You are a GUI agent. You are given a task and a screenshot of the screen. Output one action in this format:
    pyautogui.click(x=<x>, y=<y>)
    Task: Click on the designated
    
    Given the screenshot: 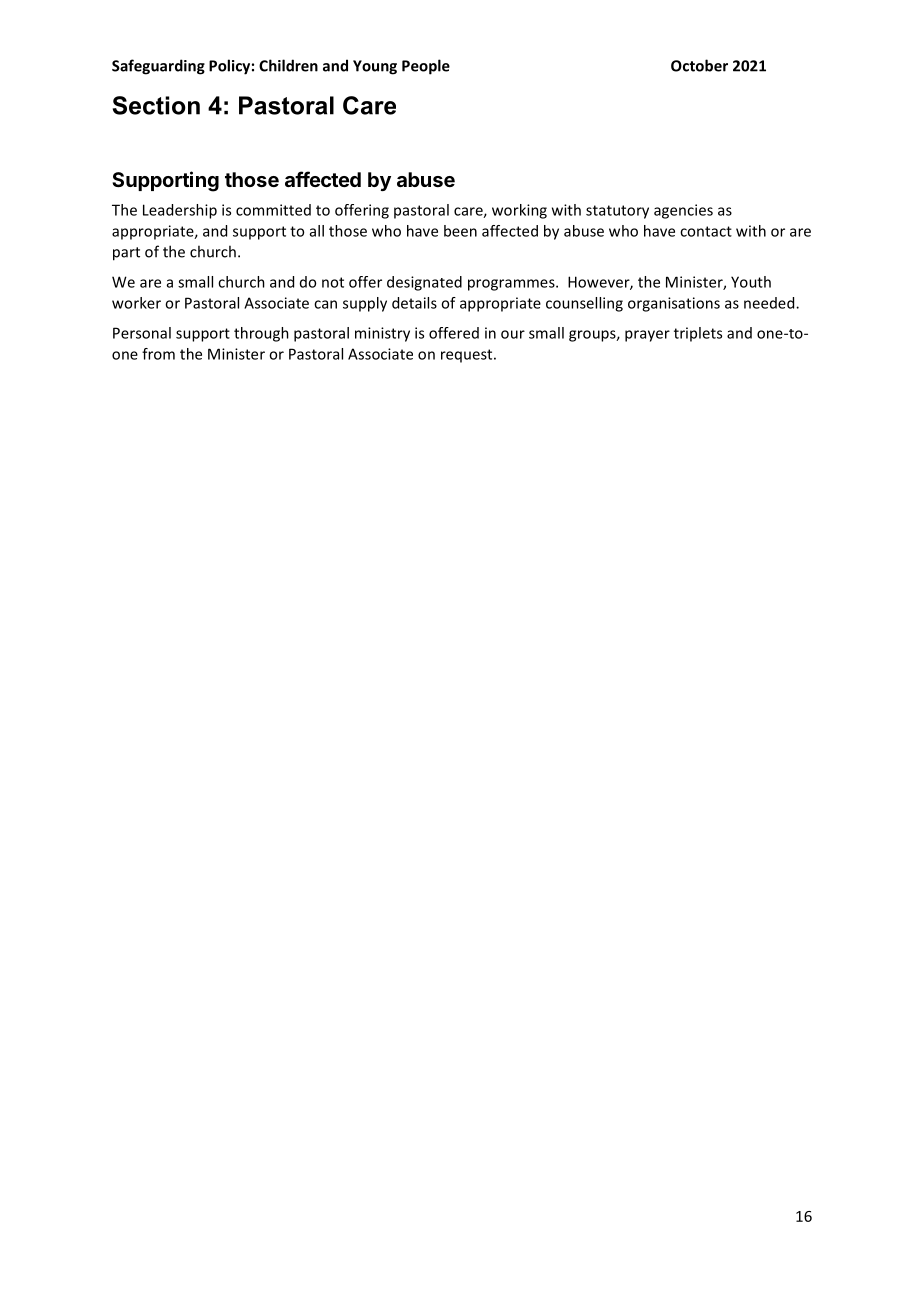 What is the action you would take?
    pyautogui.click(x=424, y=283)
